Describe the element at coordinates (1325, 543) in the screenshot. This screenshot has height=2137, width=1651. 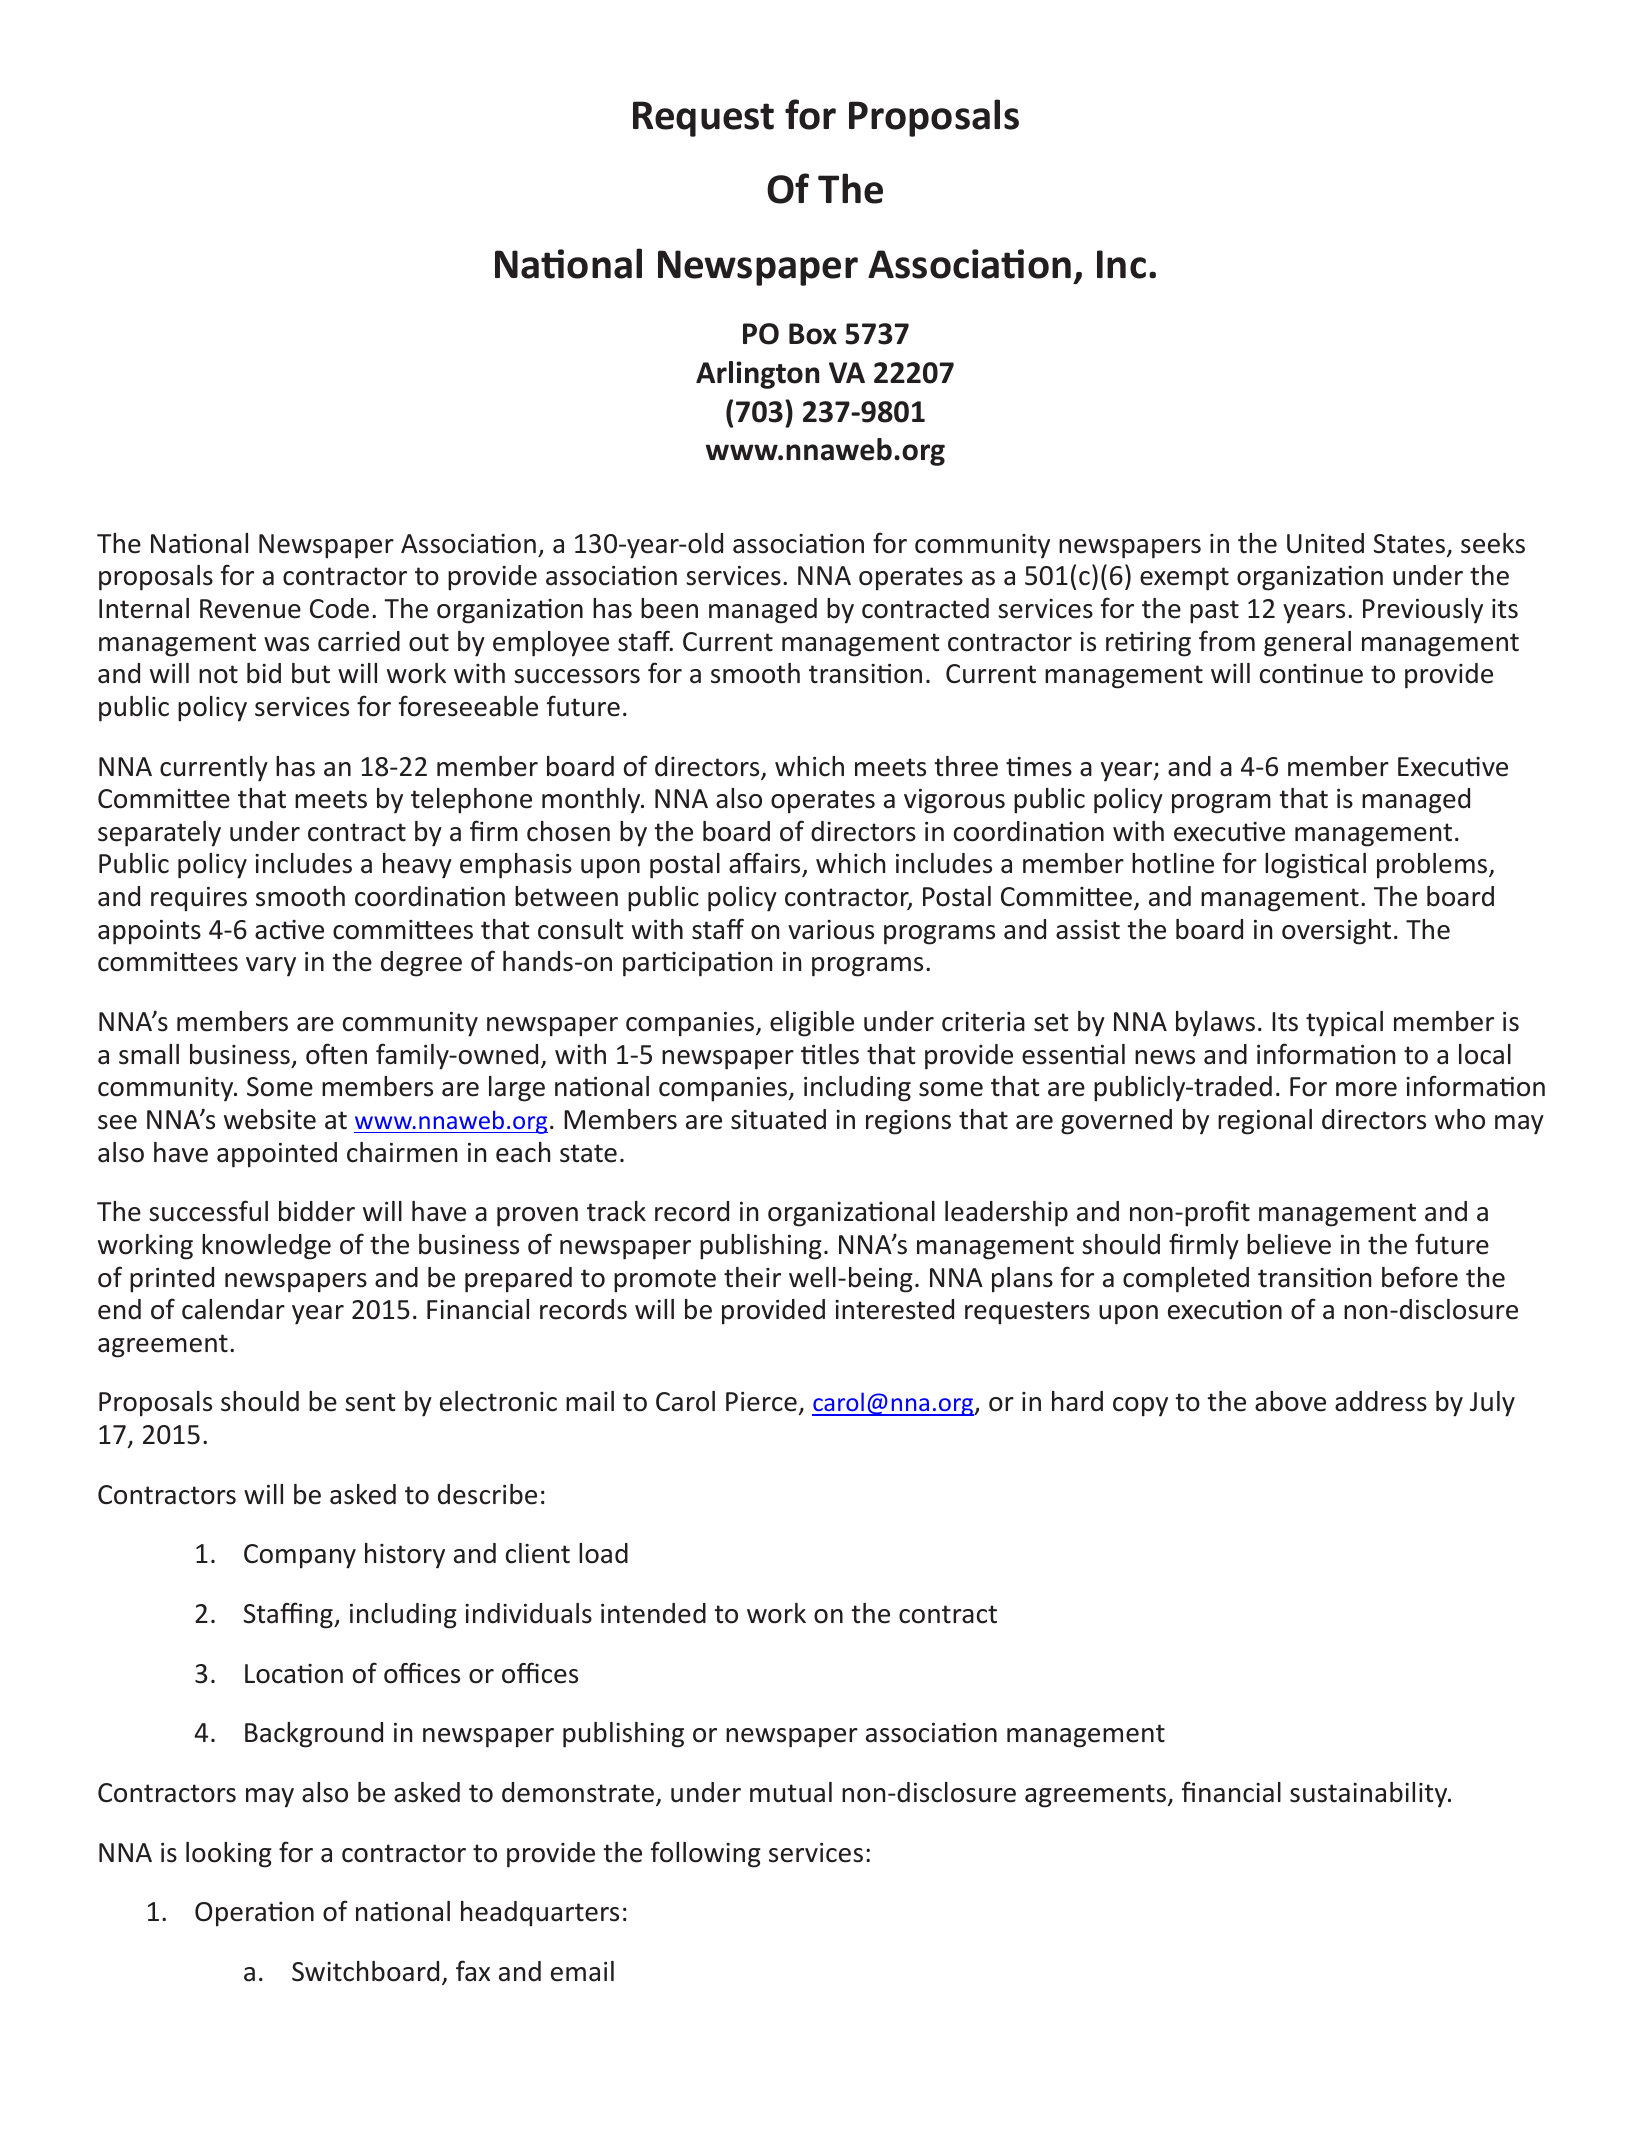
I see `United` at that location.
